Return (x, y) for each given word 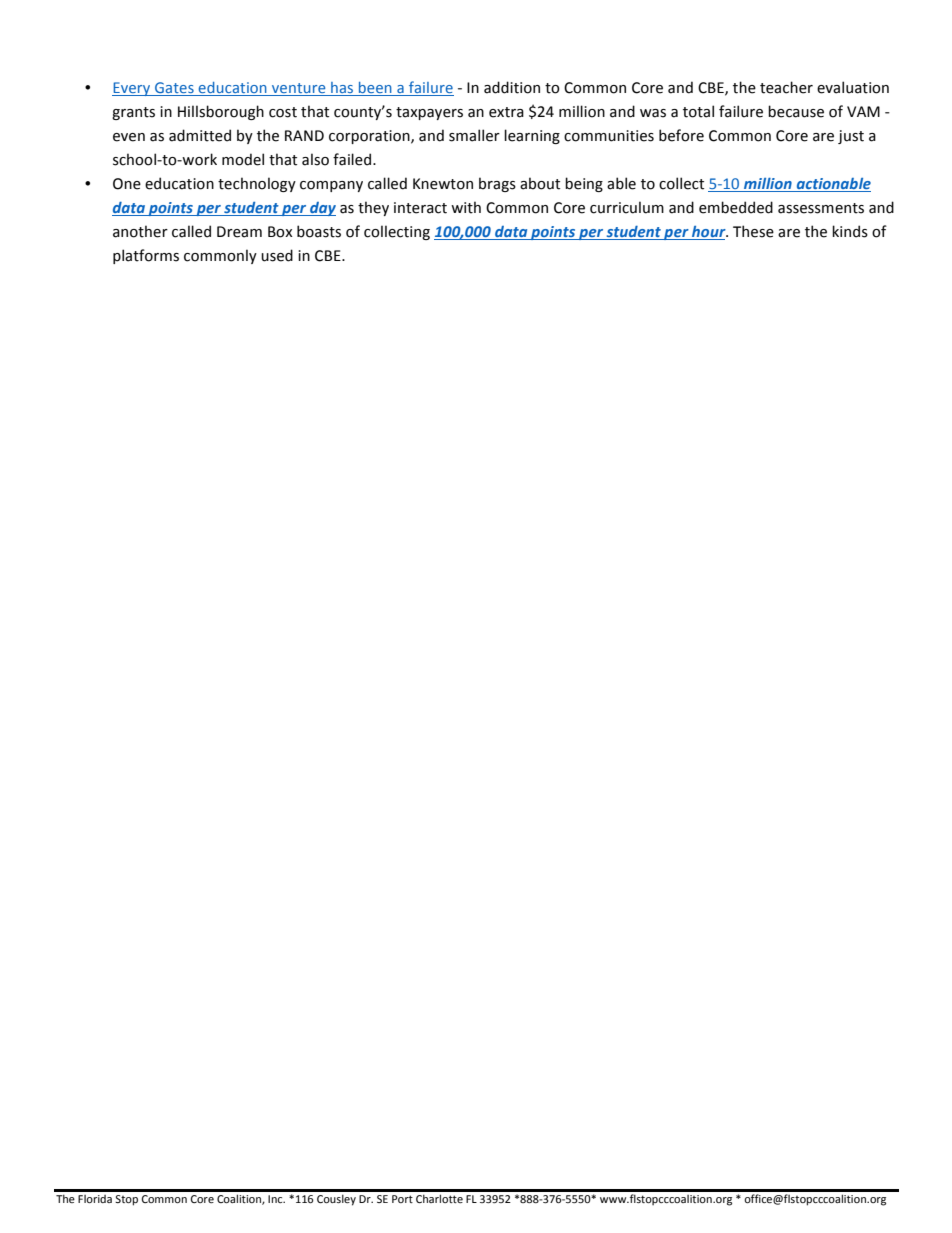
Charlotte (439, 1198)
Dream (239, 232)
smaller (474, 135)
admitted (200, 135)
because (796, 111)
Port (402, 1199)
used (277, 255)
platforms (146, 256)
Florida (95, 1199)
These (753, 231)
